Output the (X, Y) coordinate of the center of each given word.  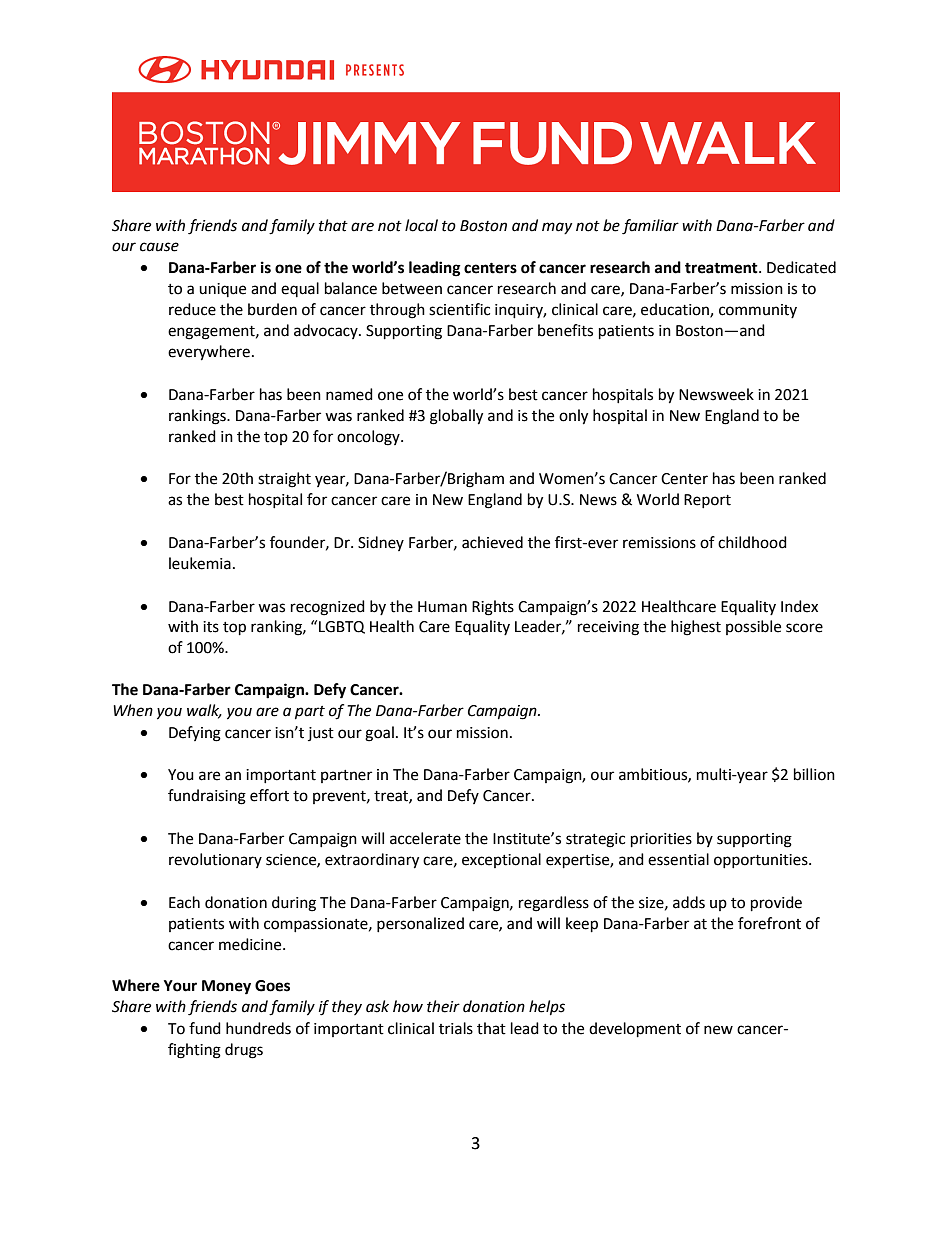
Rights (493, 608)
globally (456, 417)
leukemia (200, 563)
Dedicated (801, 267)
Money (226, 987)
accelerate (425, 838)
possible (753, 627)
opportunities (762, 861)
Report (707, 501)
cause (159, 247)
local (421, 225)
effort (269, 795)
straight (284, 480)
